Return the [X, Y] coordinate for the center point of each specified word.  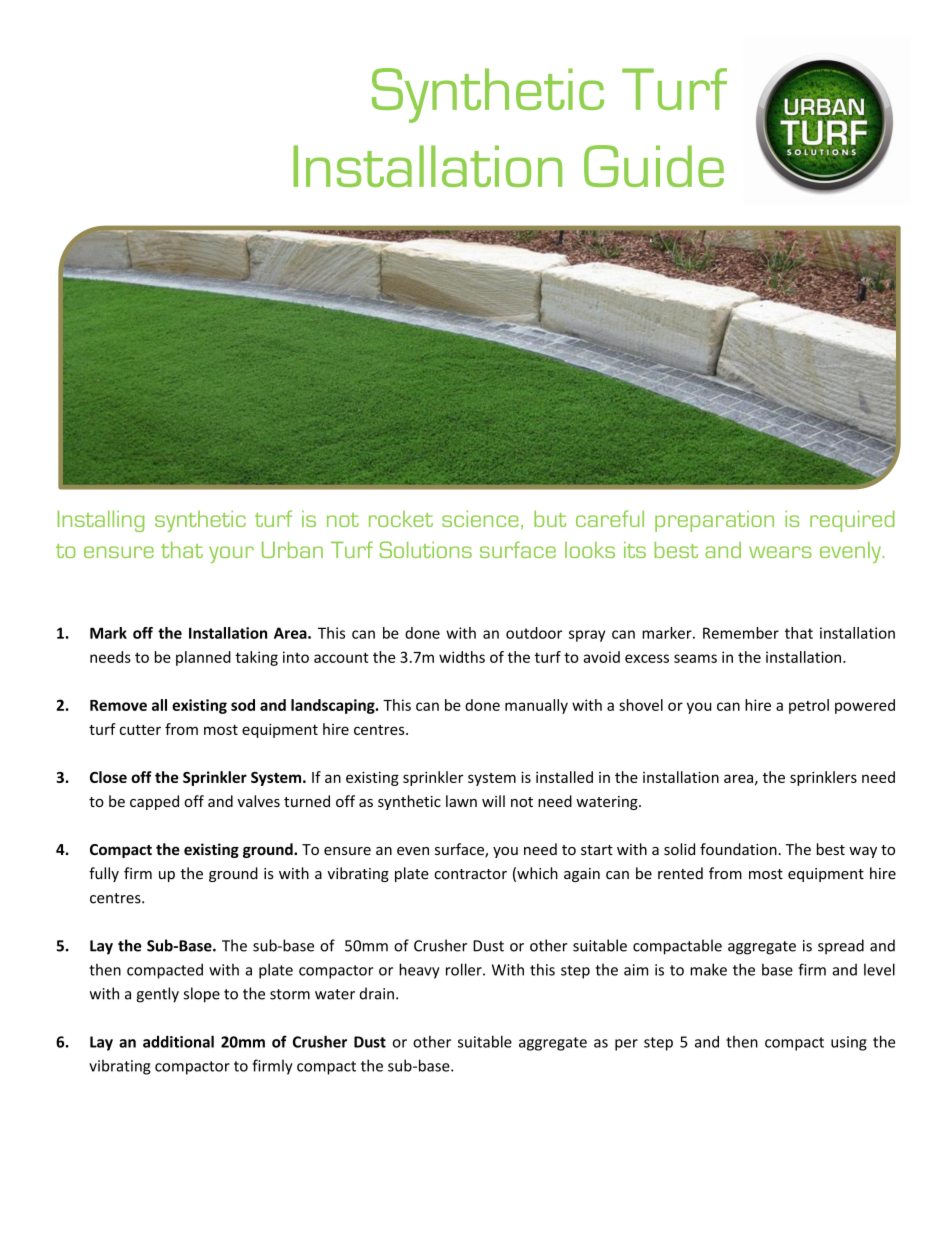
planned [203, 658]
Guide [654, 166]
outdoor [534, 633]
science [480, 518]
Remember [741, 633]
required [852, 521]
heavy [419, 971]
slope [202, 995]
